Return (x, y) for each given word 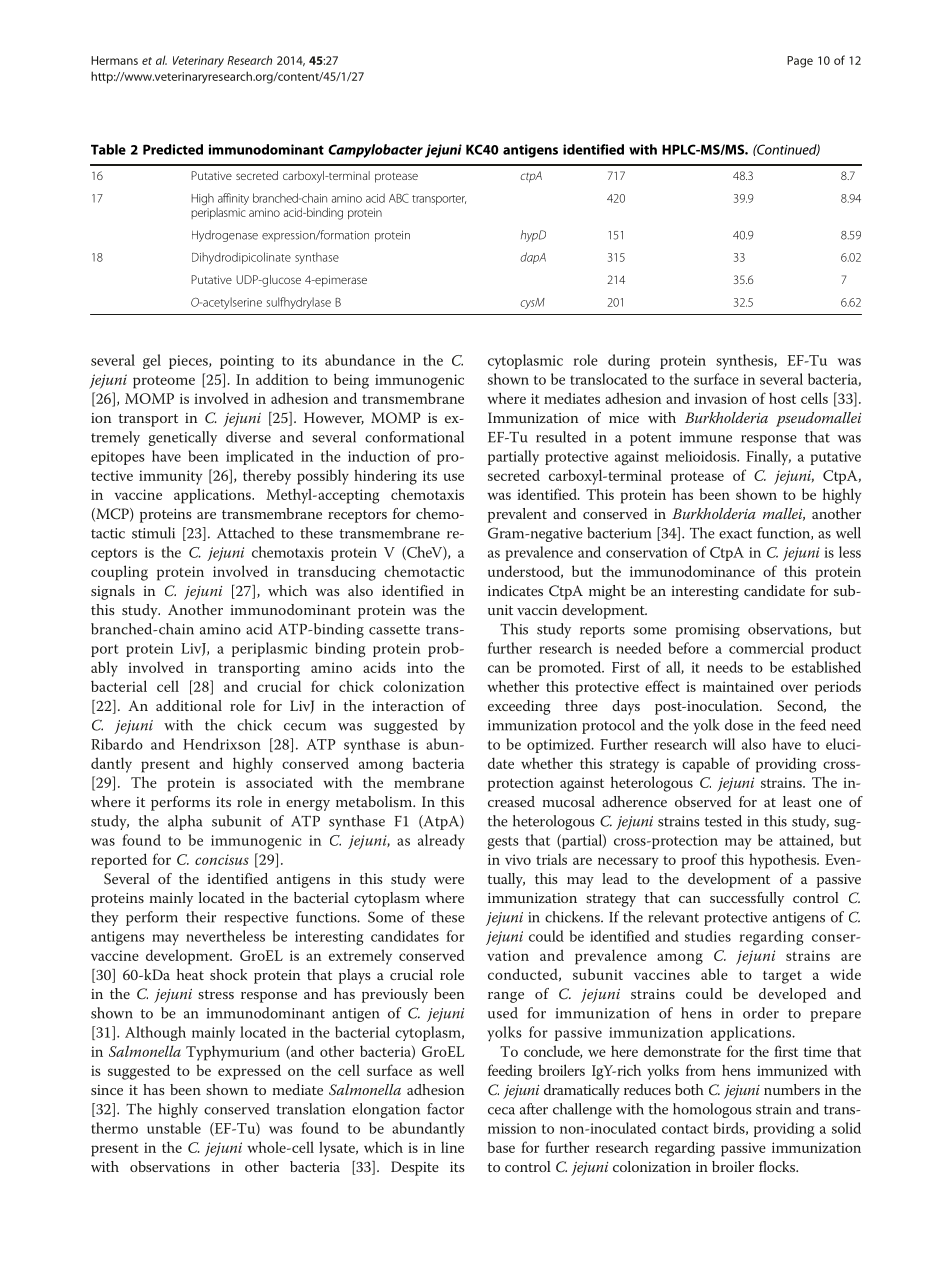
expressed (249, 1072)
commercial (766, 648)
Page (800, 62)
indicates (515, 590)
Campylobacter (375, 151)
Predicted (173, 149)
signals (113, 592)
